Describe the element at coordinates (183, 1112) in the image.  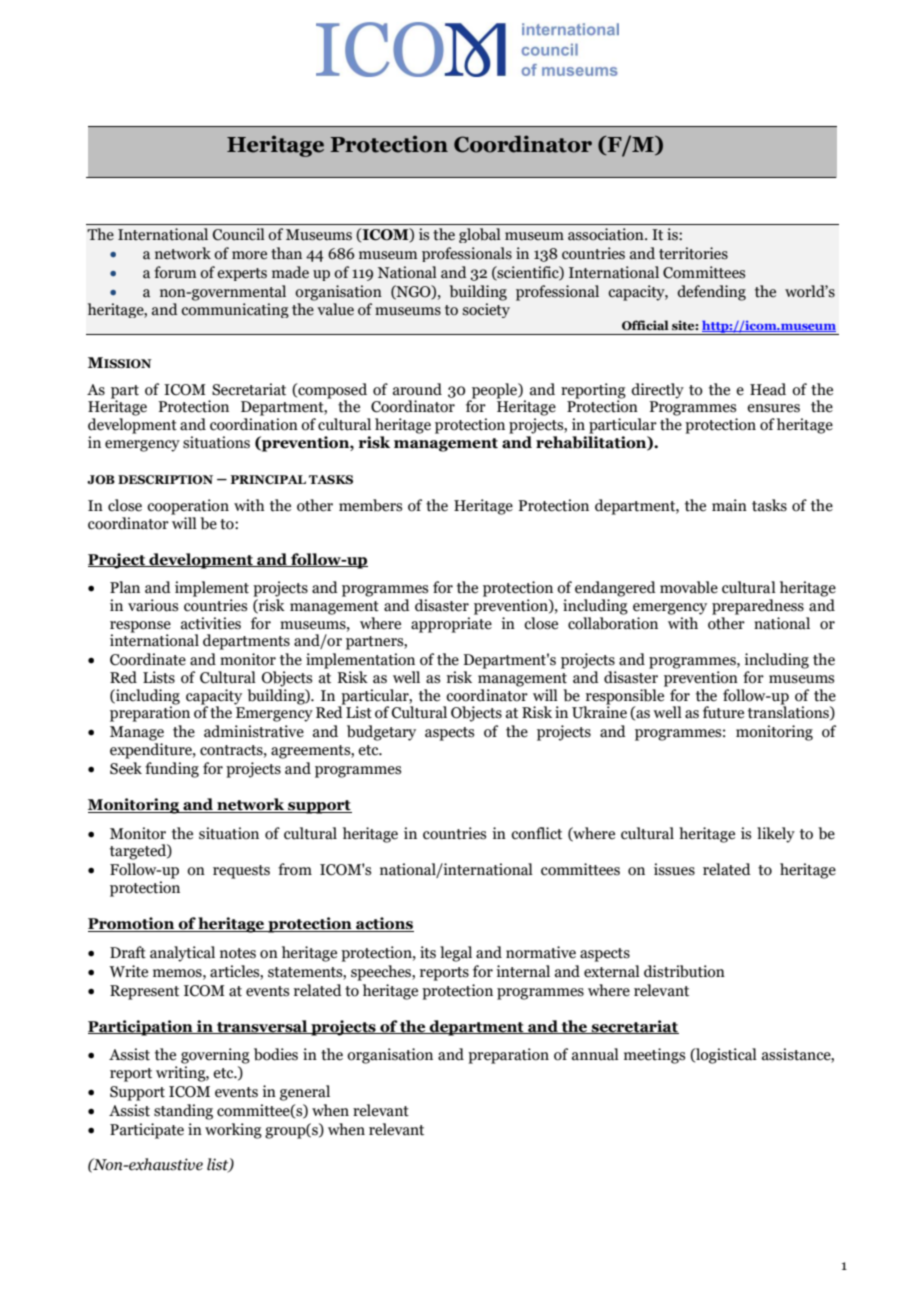
I see `standing` at that location.
